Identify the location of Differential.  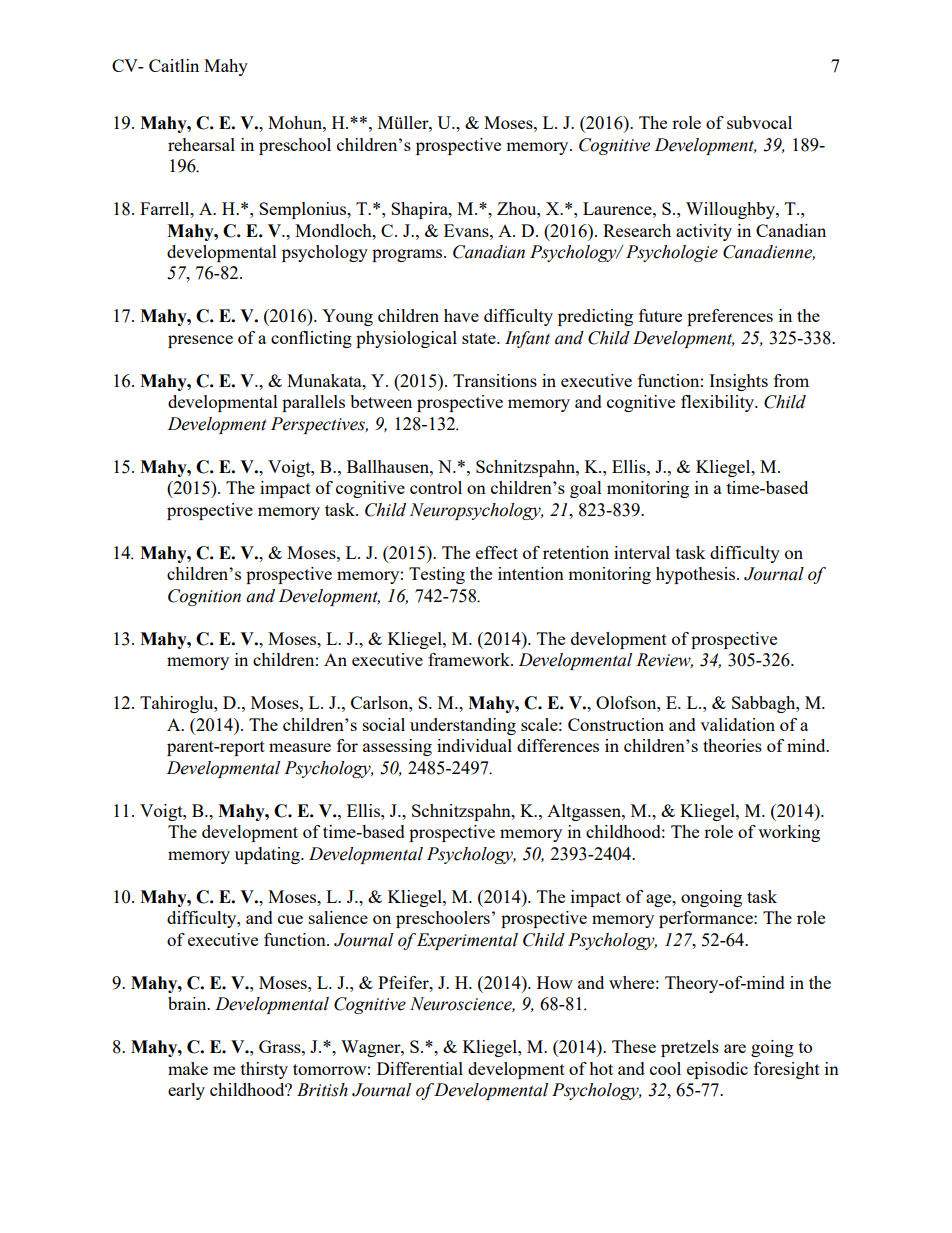
(420, 1068).
